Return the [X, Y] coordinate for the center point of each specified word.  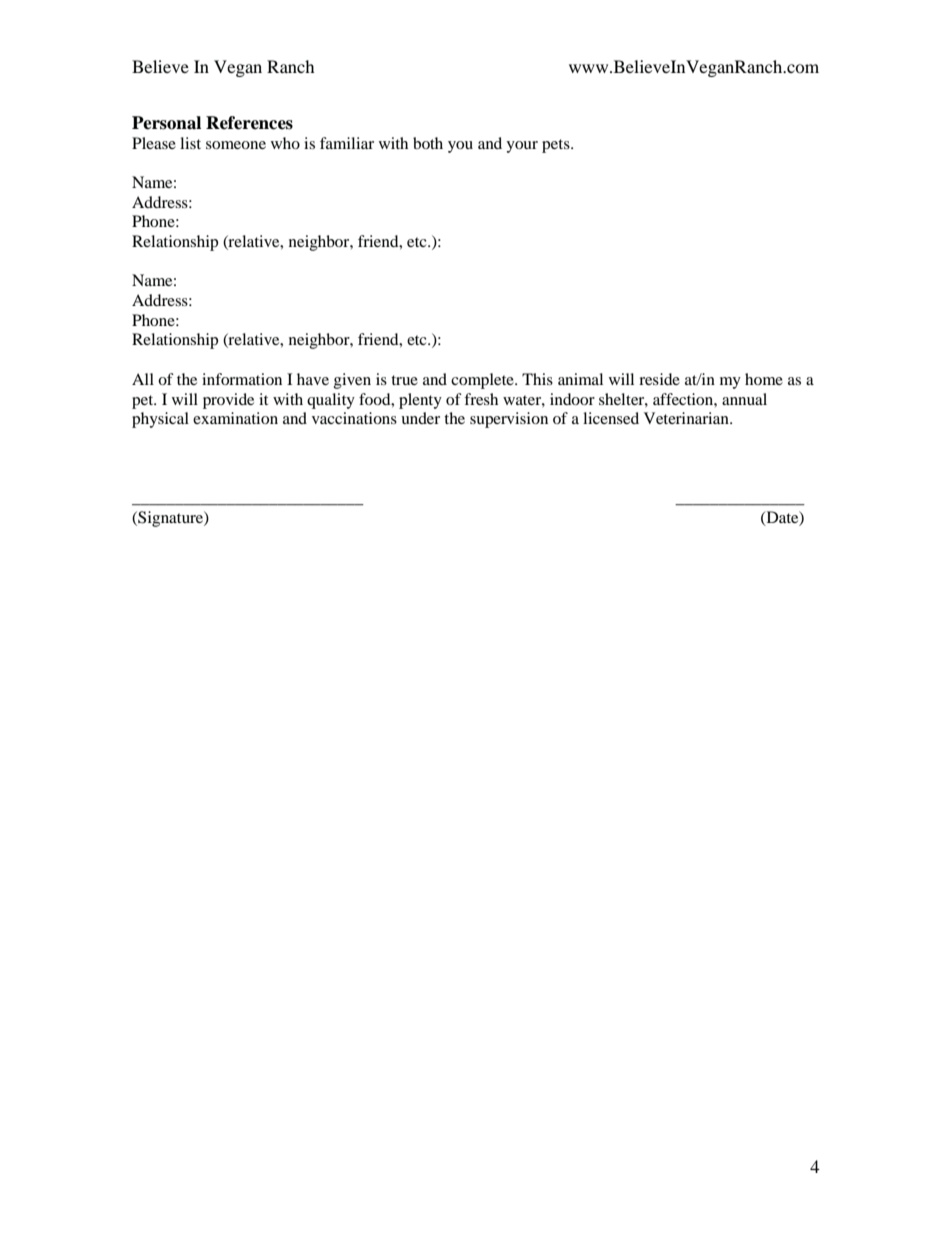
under [420, 418]
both [428, 143]
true [404, 380]
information [242, 379]
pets [557, 146]
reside [659, 379]
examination [235, 418]
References [249, 123]
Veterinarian [687, 418]
